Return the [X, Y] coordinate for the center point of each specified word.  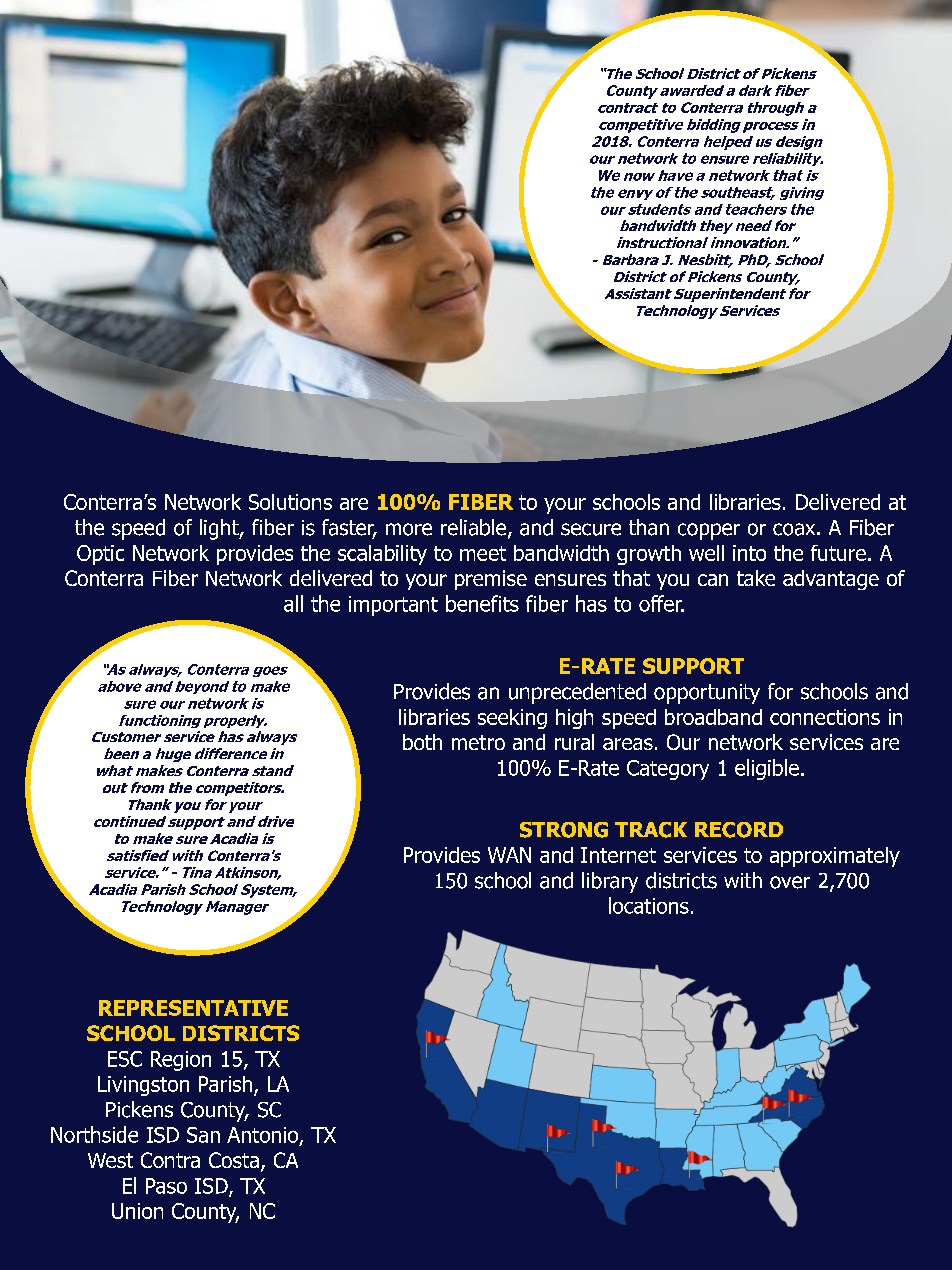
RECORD [739, 830]
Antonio [264, 1136]
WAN [509, 855]
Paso [166, 1186]
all [293, 603]
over [790, 882]
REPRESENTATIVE [193, 1008]
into [749, 553]
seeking [512, 719]
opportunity [707, 694]
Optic [100, 555]
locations [649, 905]
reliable [473, 527]
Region [181, 1061]
